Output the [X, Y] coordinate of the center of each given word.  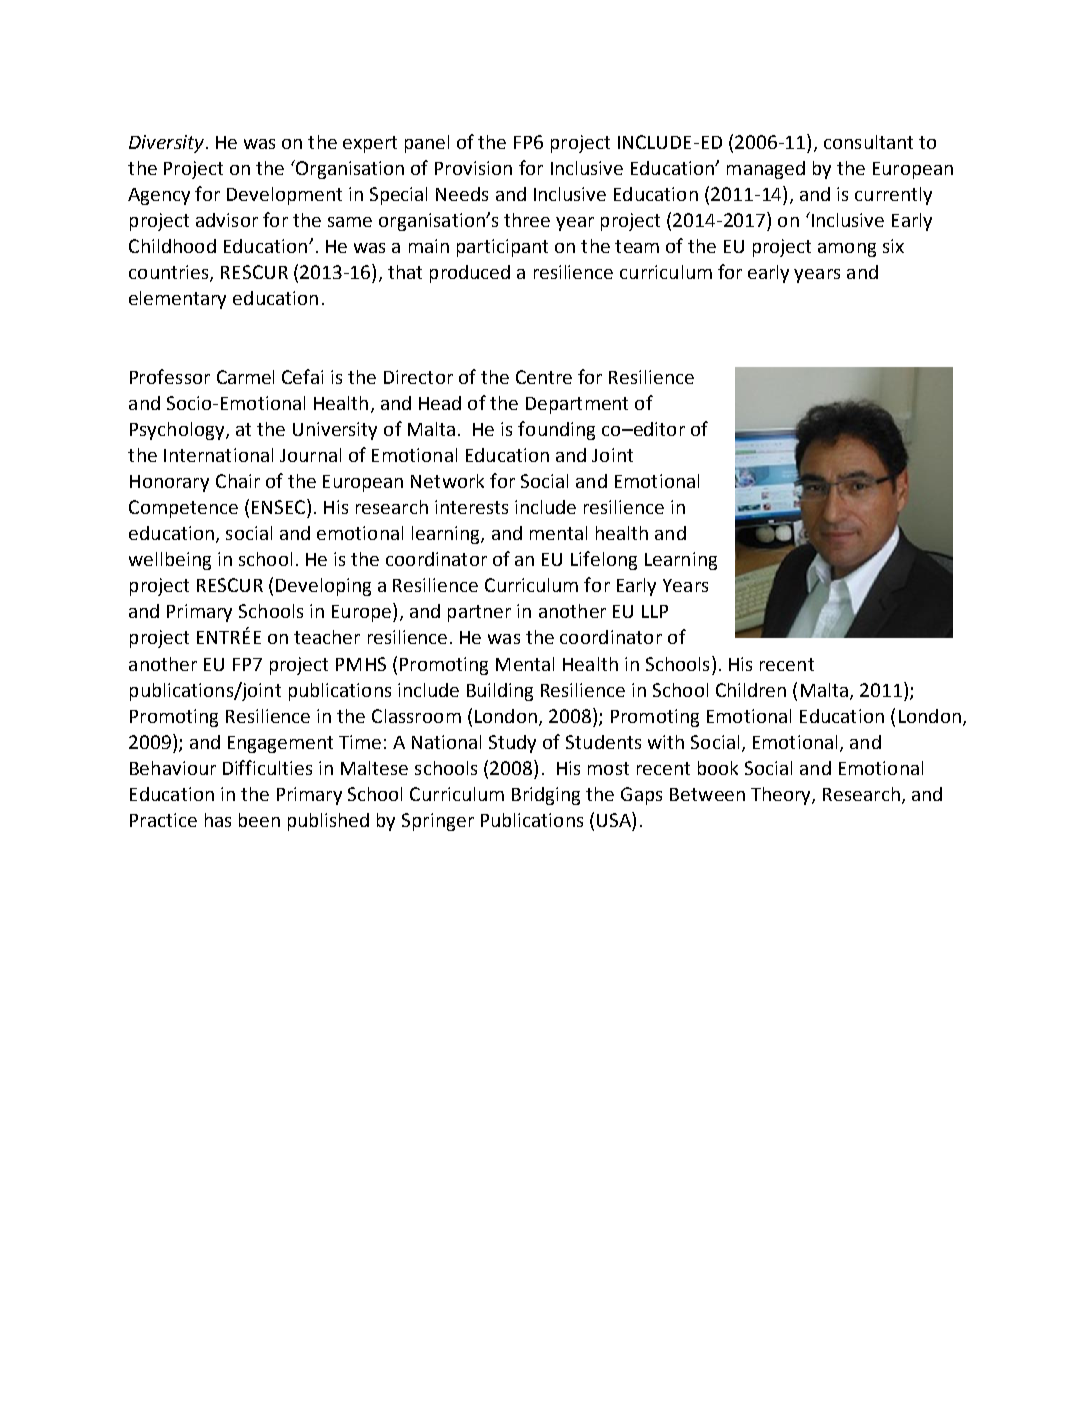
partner [479, 613]
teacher [327, 637]
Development [284, 196]
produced [470, 274]
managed [766, 170]
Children [751, 690]
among [847, 250]
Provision [473, 168]
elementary [177, 300]
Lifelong [604, 560]
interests [471, 507]
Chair [238, 481]
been [259, 820]
